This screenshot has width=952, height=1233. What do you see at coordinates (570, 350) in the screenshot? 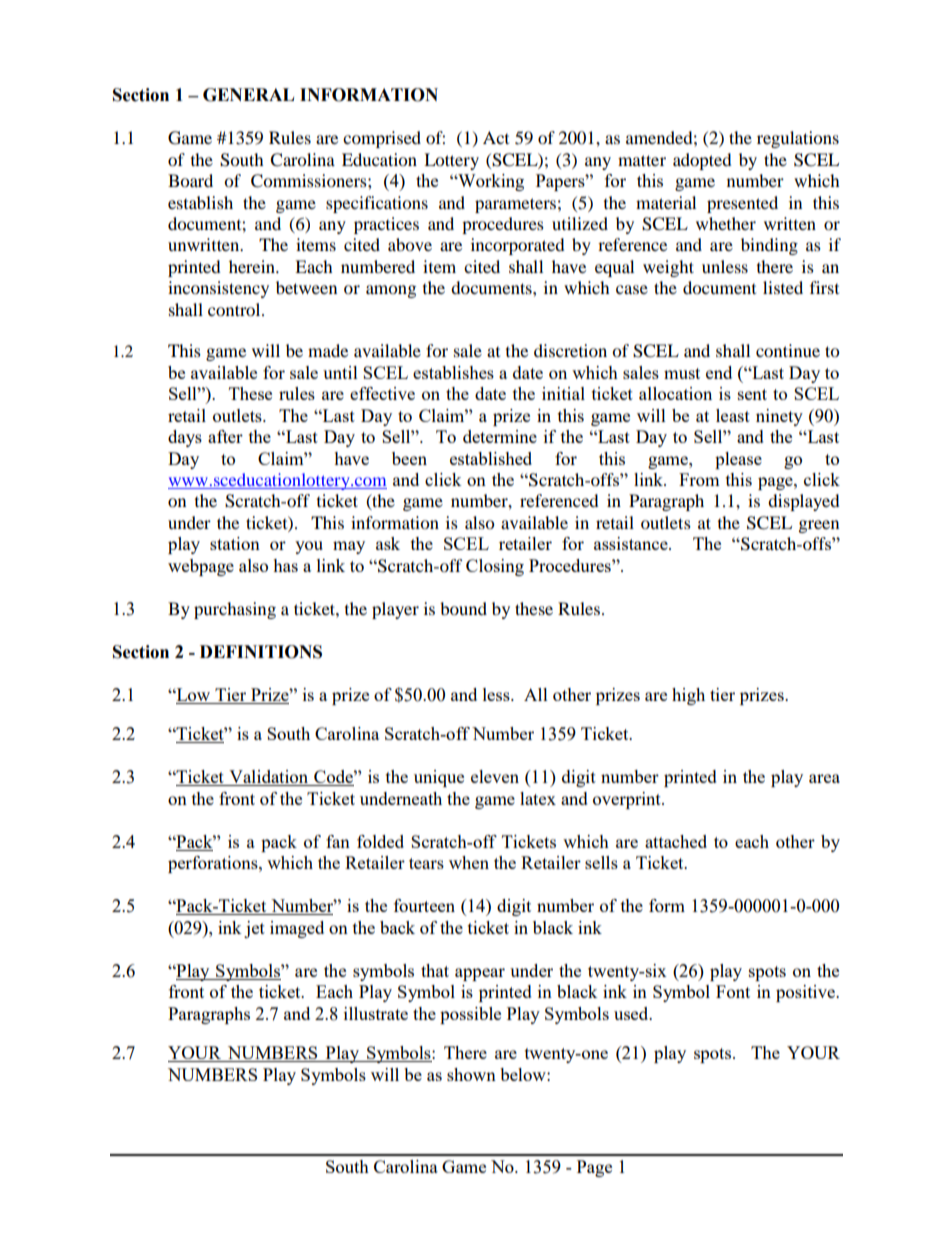
I see `discretion` at bounding box center [570, 350].
